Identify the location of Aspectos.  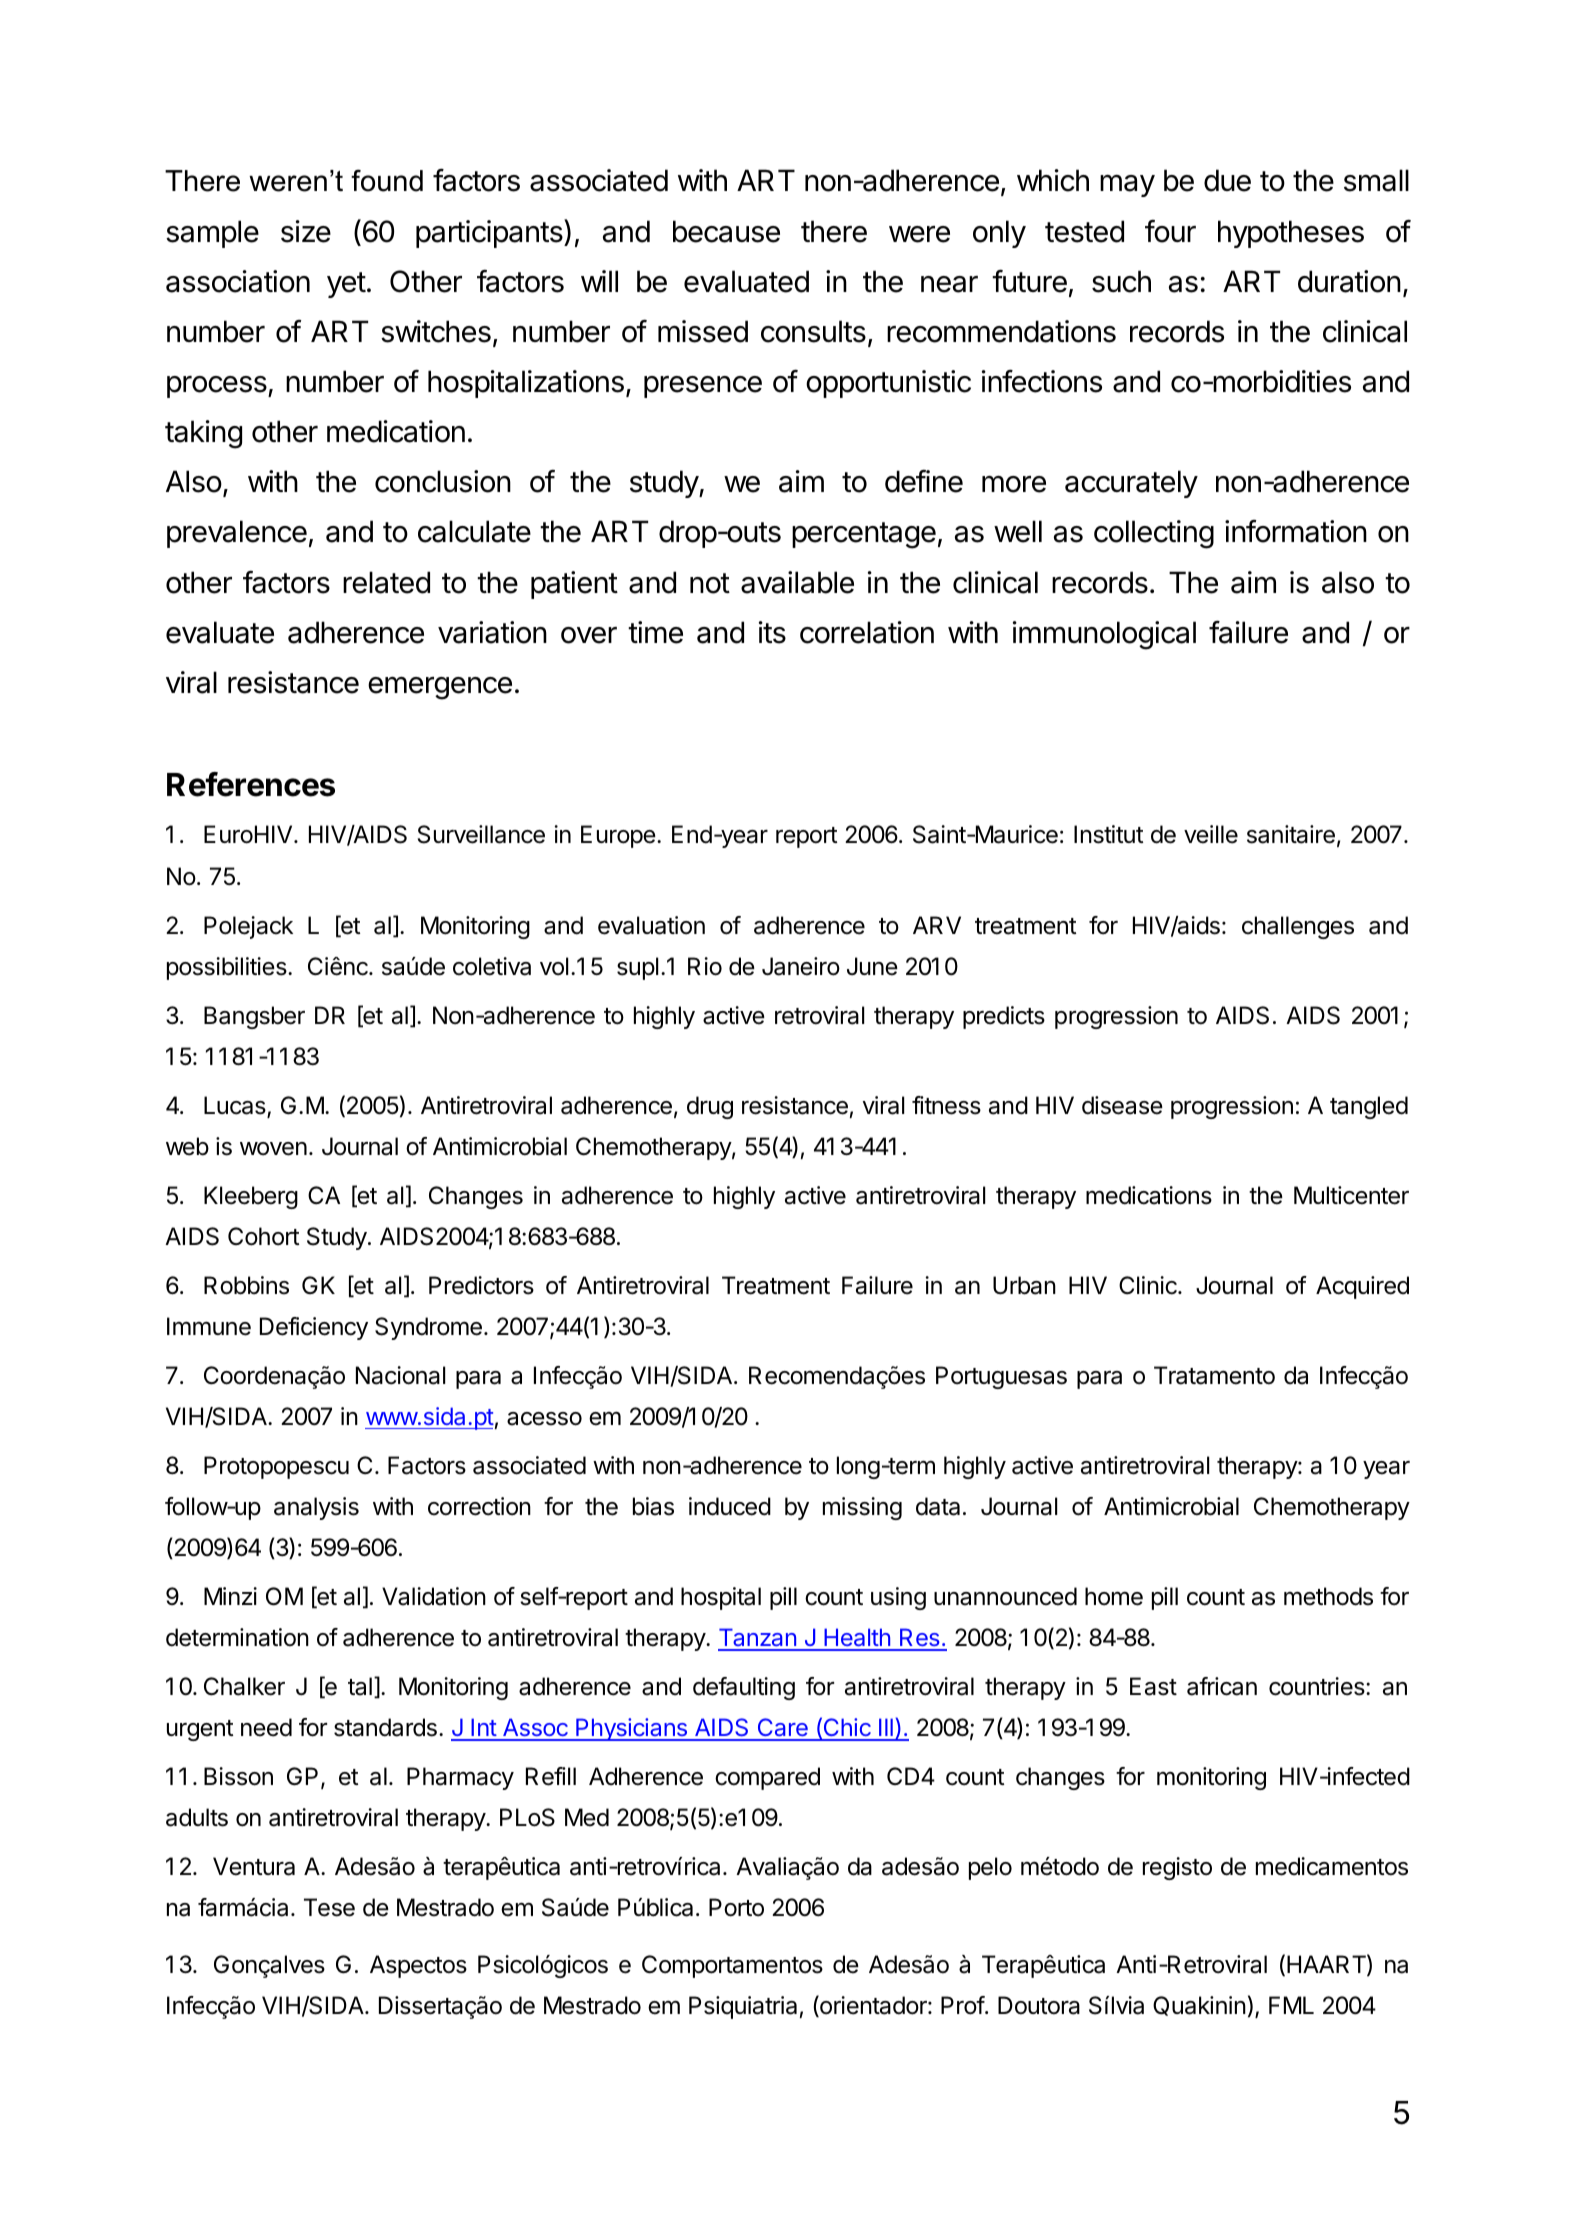
(418, 1966).
